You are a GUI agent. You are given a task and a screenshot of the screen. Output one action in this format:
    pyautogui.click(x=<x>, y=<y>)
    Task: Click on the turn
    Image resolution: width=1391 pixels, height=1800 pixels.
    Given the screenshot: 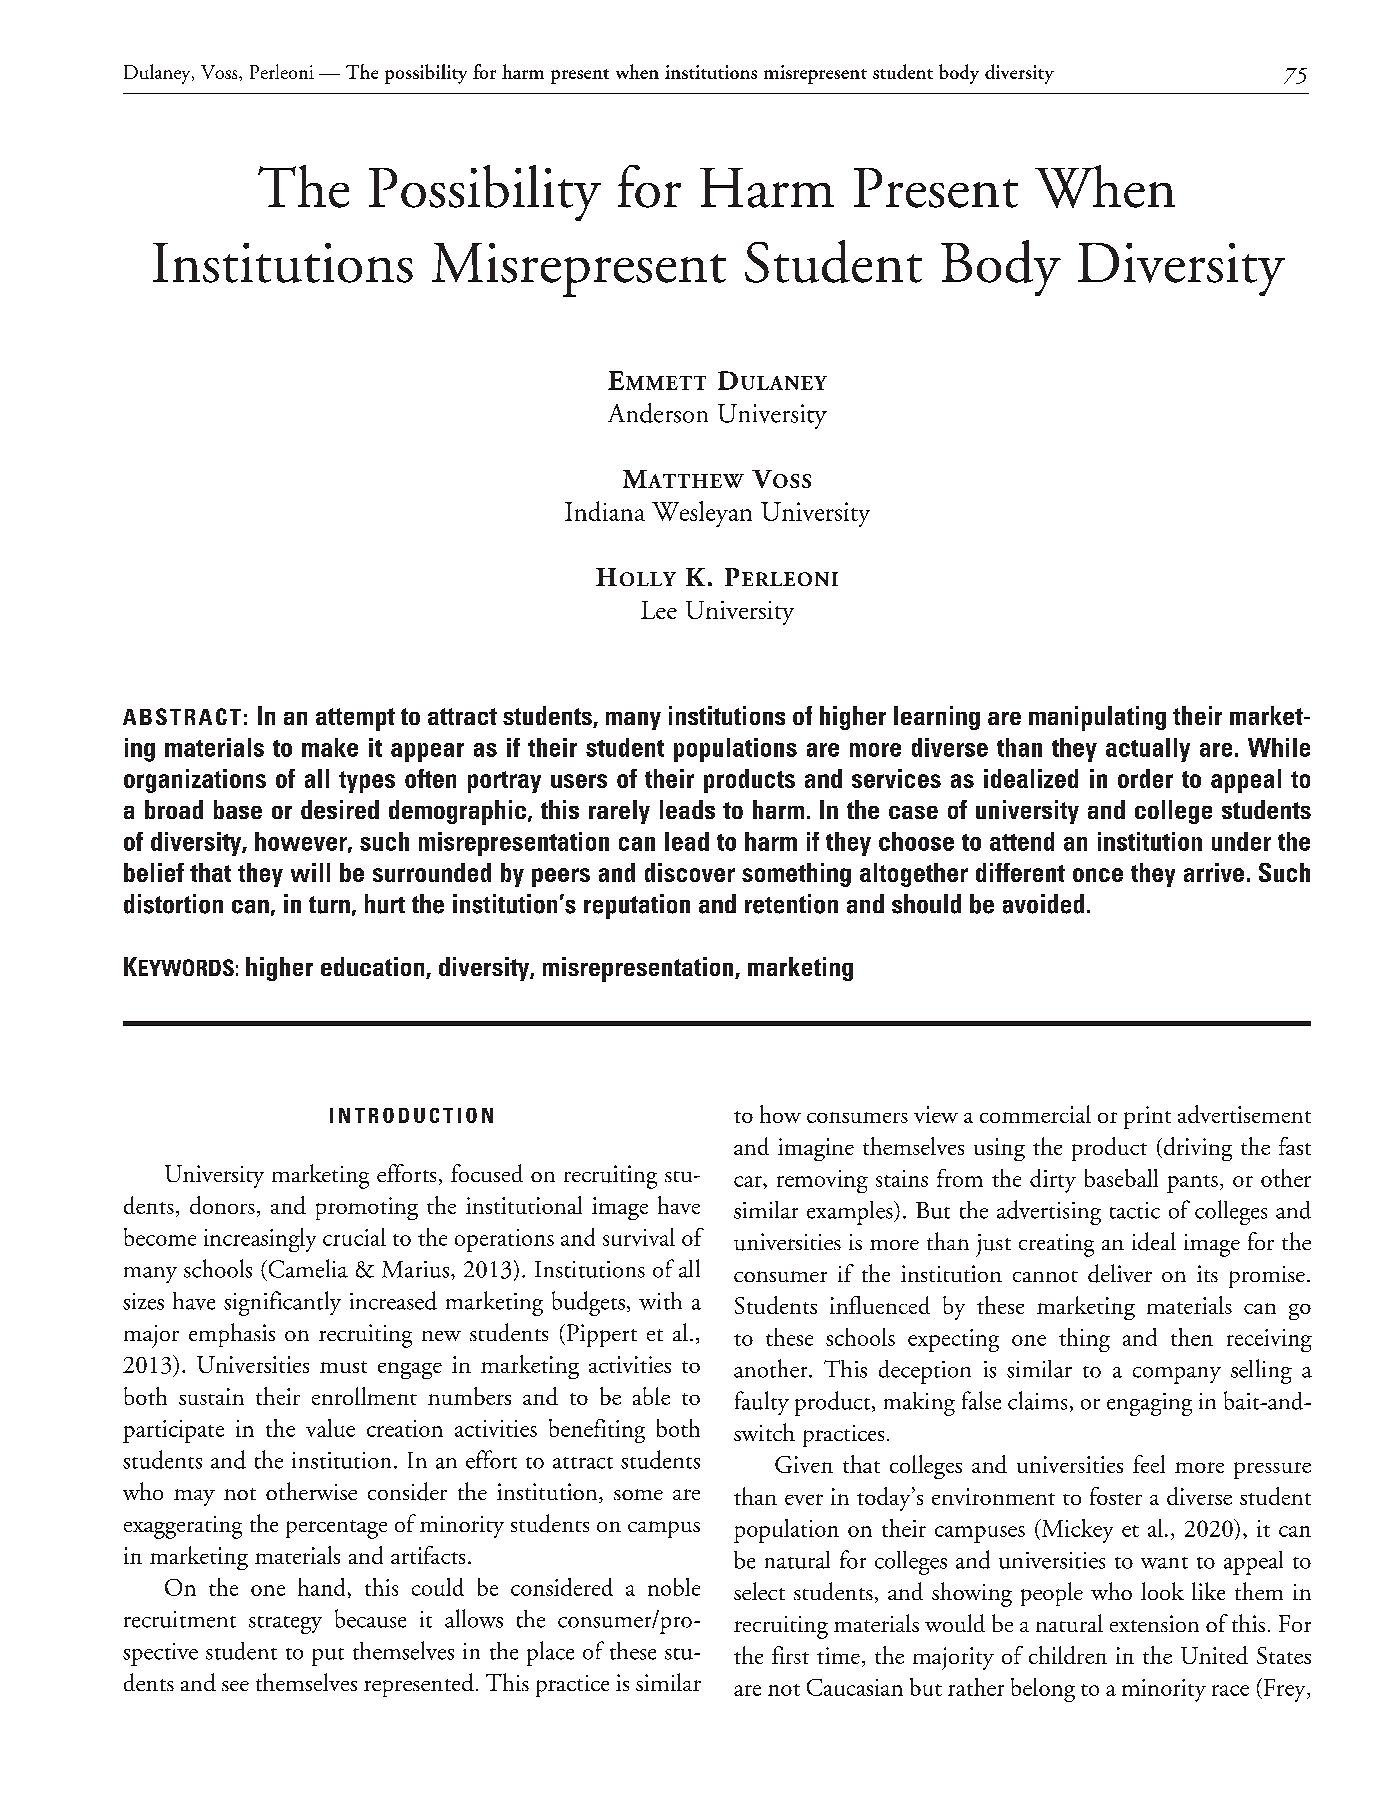 What is the action you would take?
    pyautogui.click(x=329, y=905)
